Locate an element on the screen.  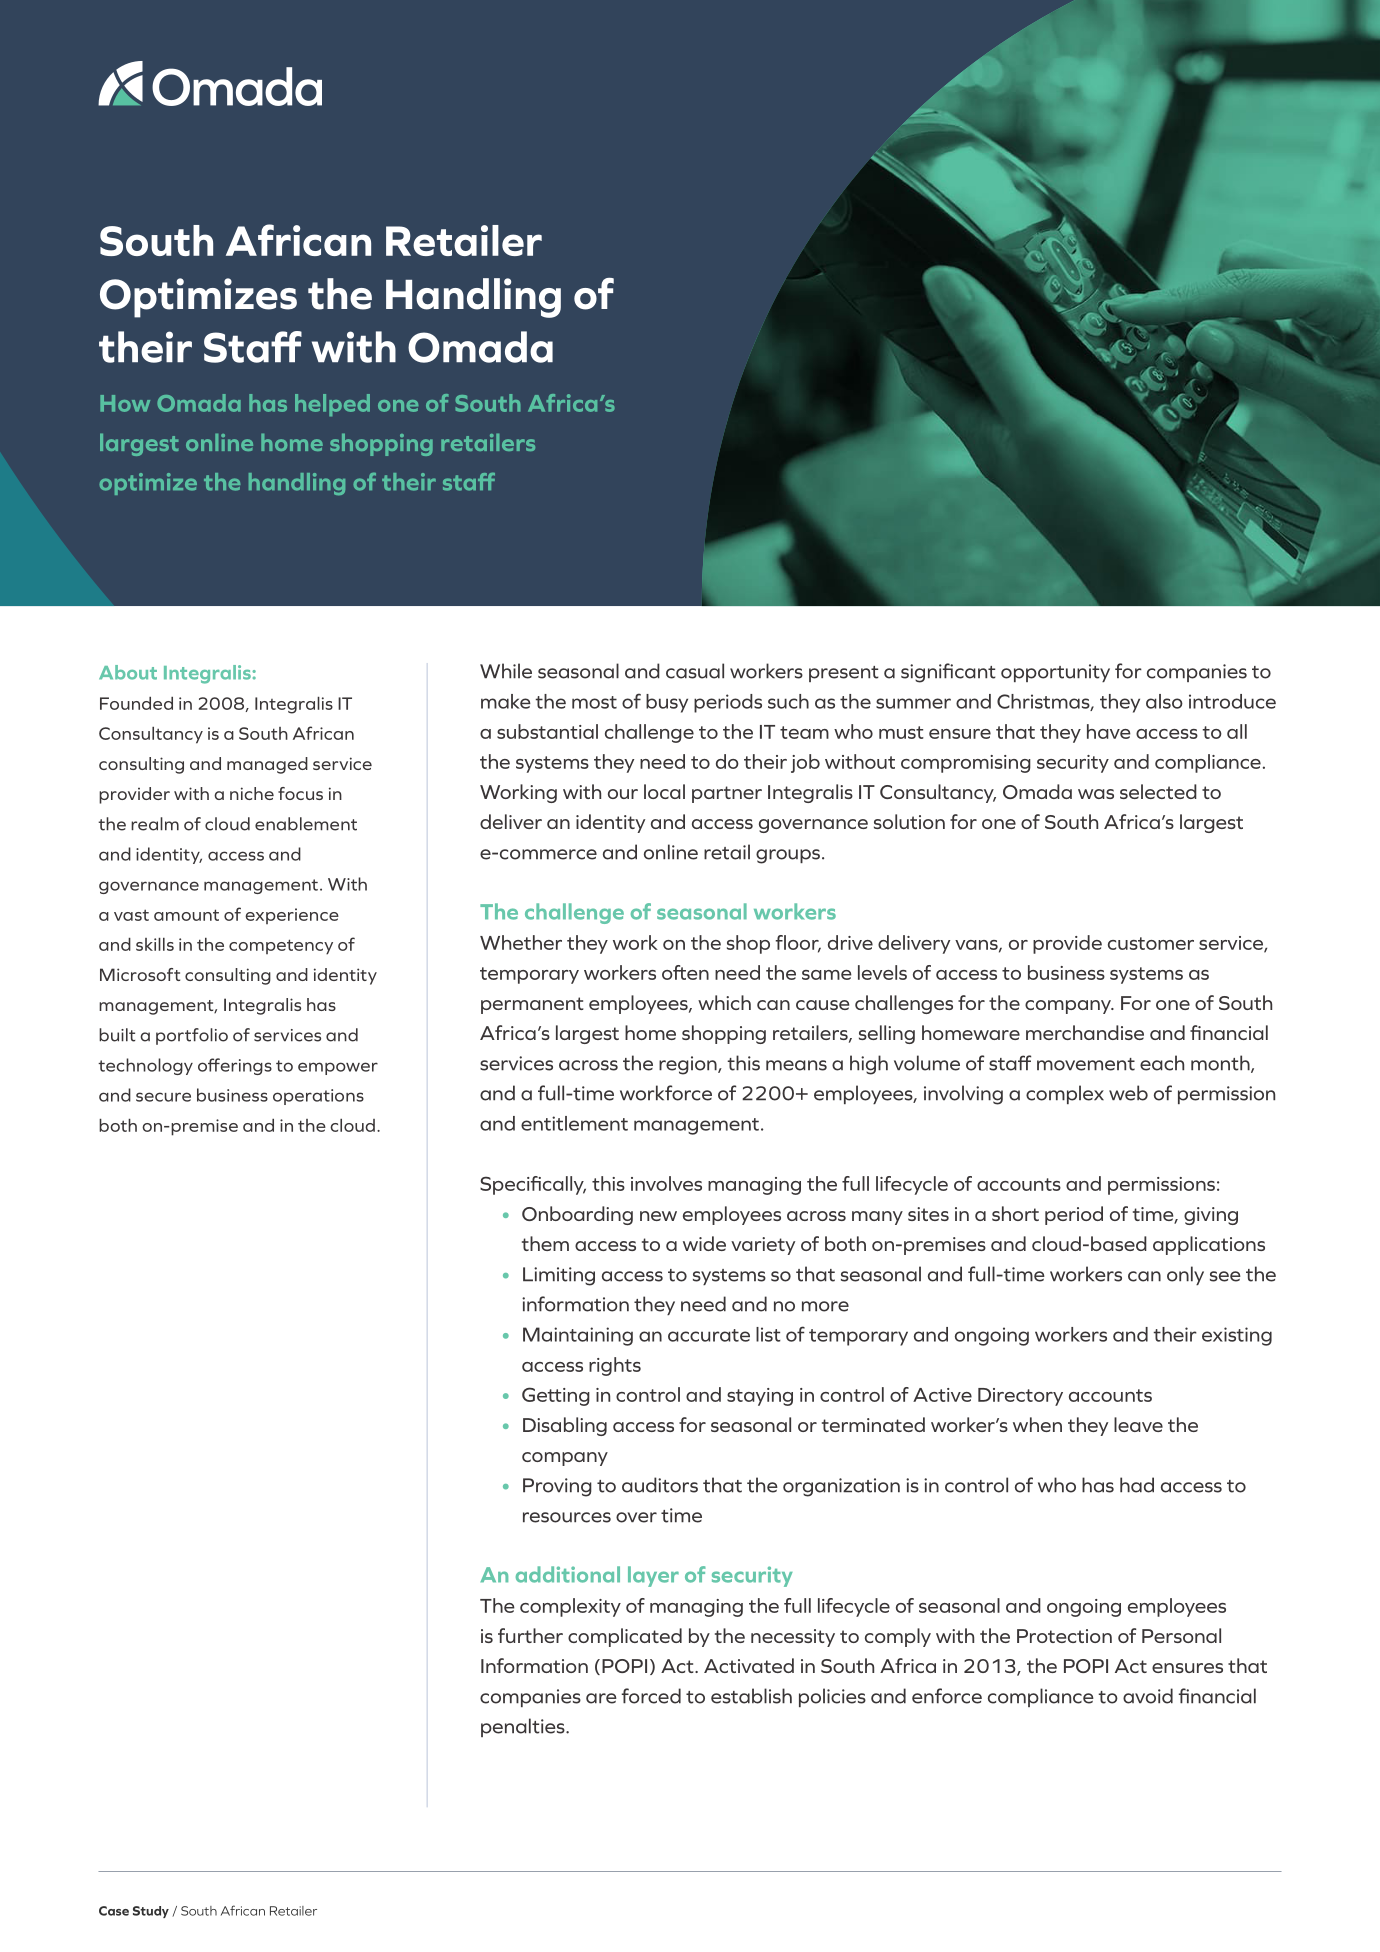
often is located at coordinates (685, 972).
